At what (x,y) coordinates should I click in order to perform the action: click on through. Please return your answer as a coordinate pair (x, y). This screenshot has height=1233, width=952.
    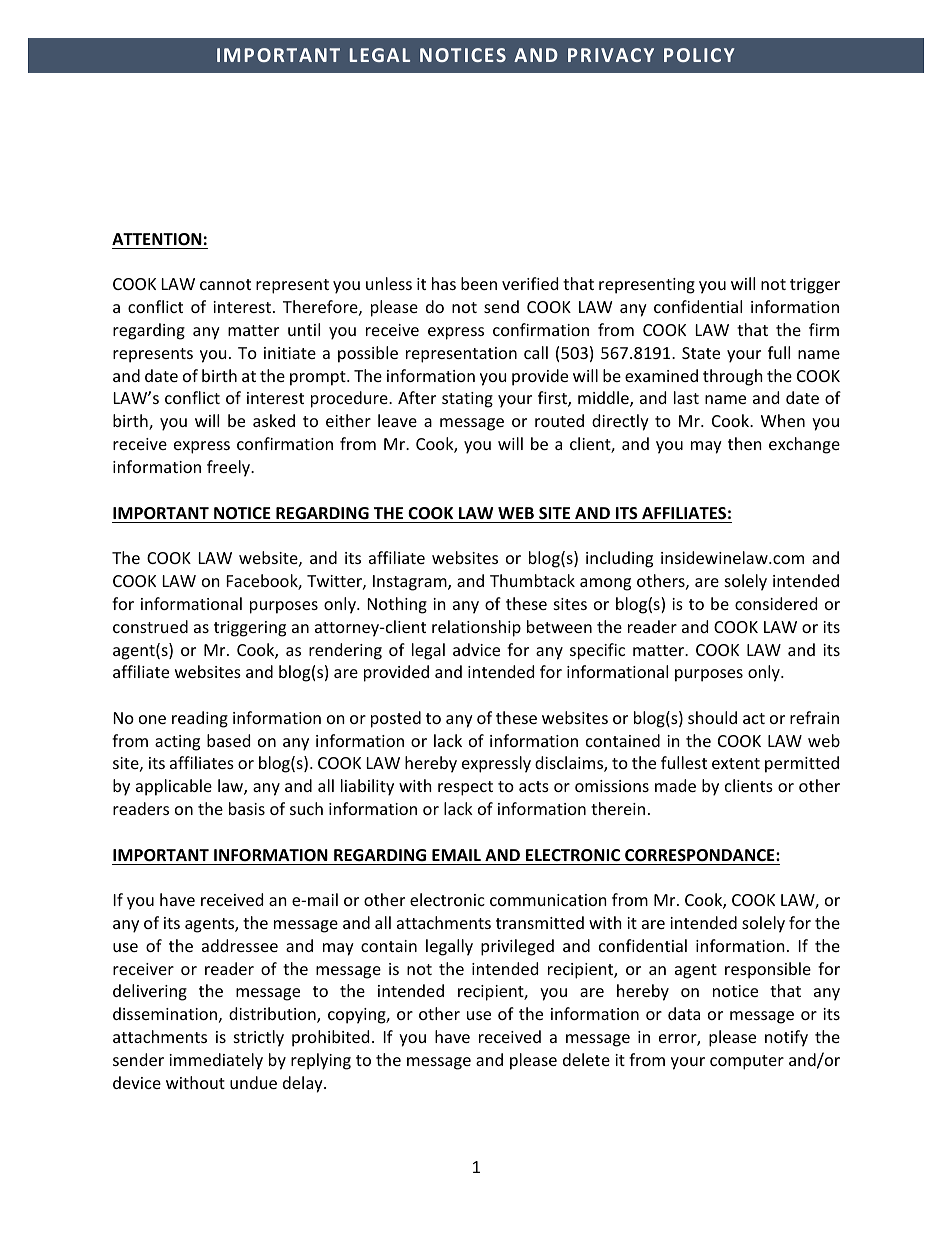
    Looking at the image, I should click on (733, 377).
